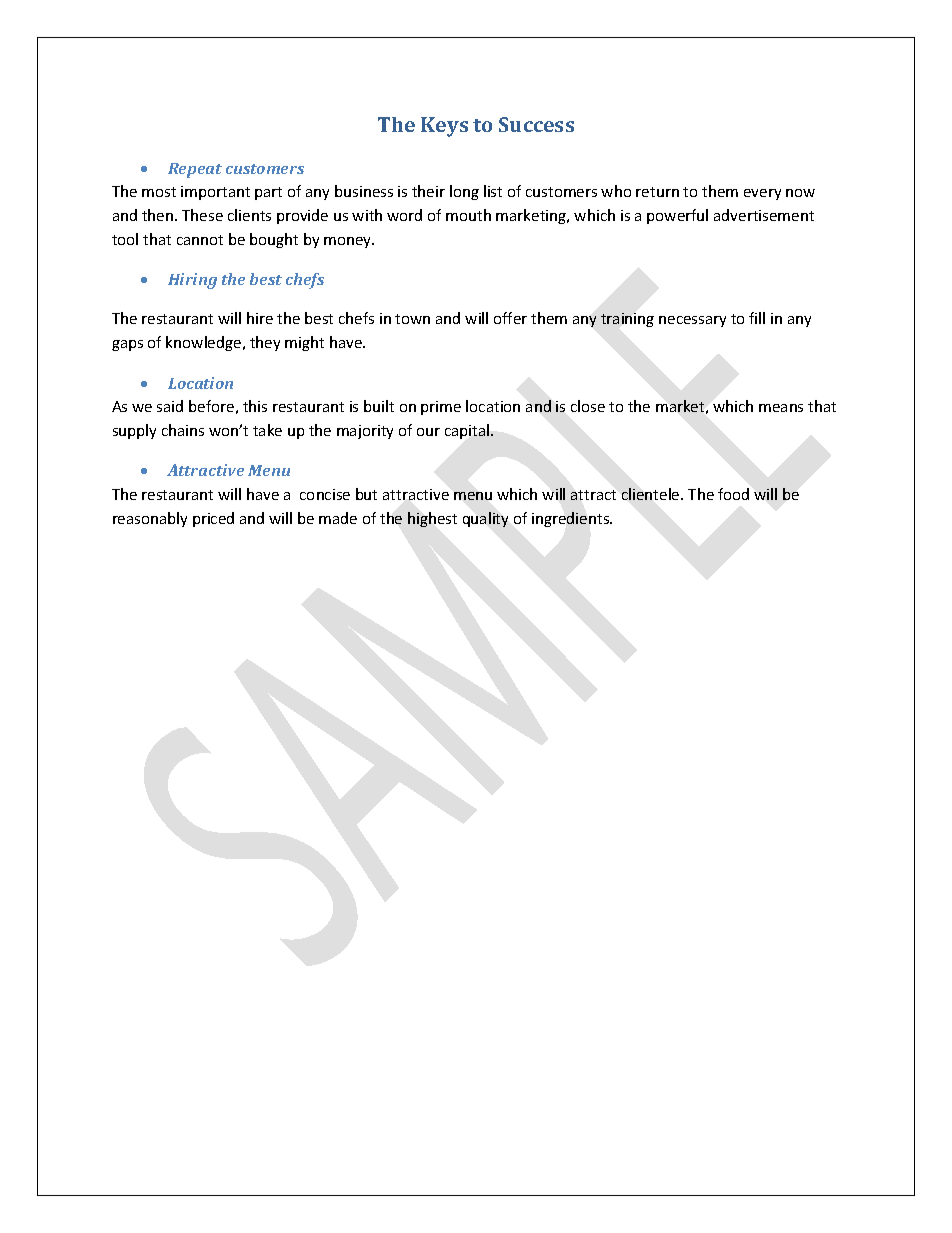 The height and width of the image is (1233, 952). What do you see at coordinates (432, 519) in the image?
I see `highest` at bounding box center [432, 519].
